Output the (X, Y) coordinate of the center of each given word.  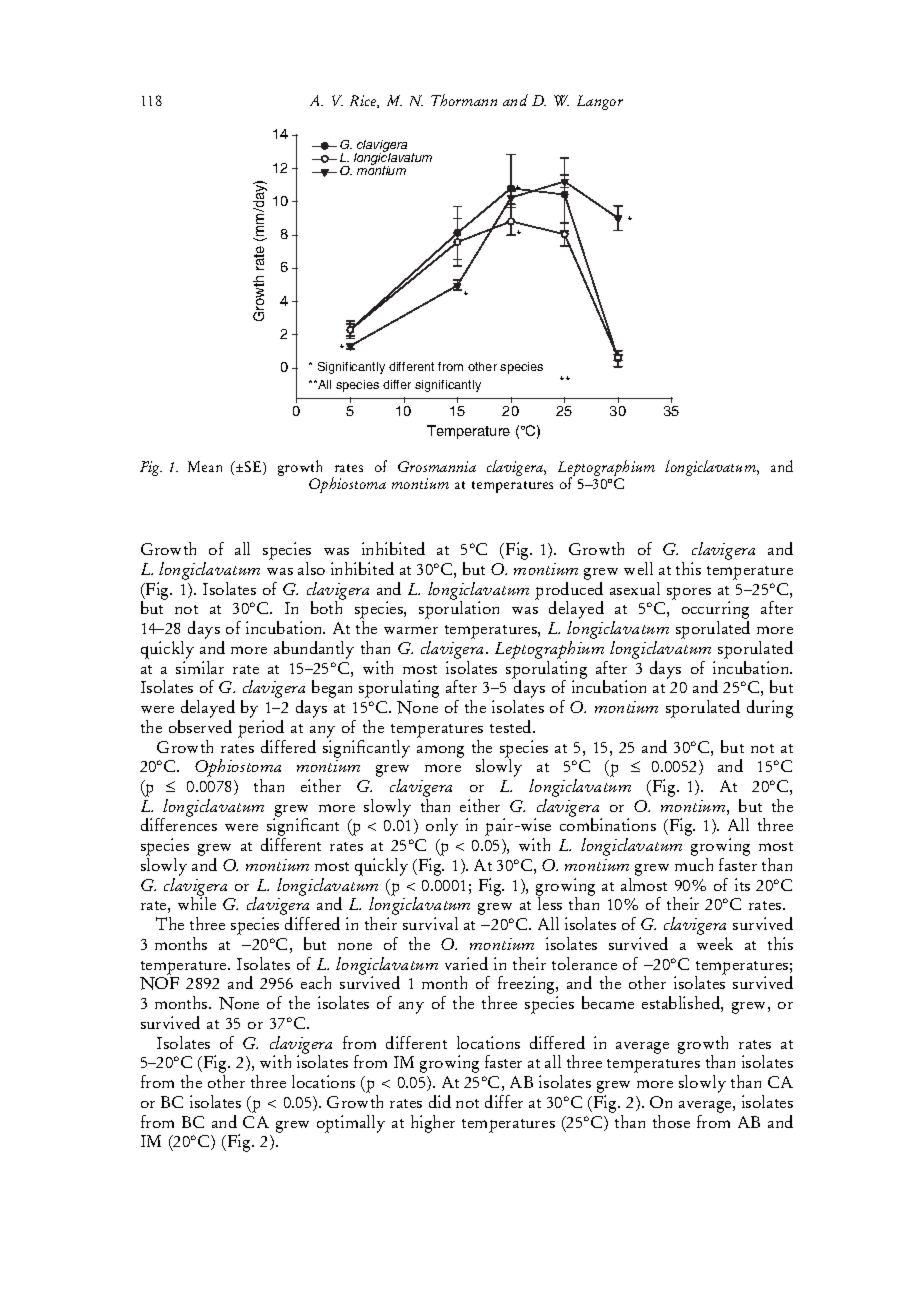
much (694, 864)
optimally (351, 1124)
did (440, 1101)
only (442, 827)
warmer (411, 630)
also (311, 568)
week (715, 943)
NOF (159, 983)
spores (689, 593)
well (638, 568)
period (261, 729)
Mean (205, 466)
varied (466, 963)
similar (200, 666)
